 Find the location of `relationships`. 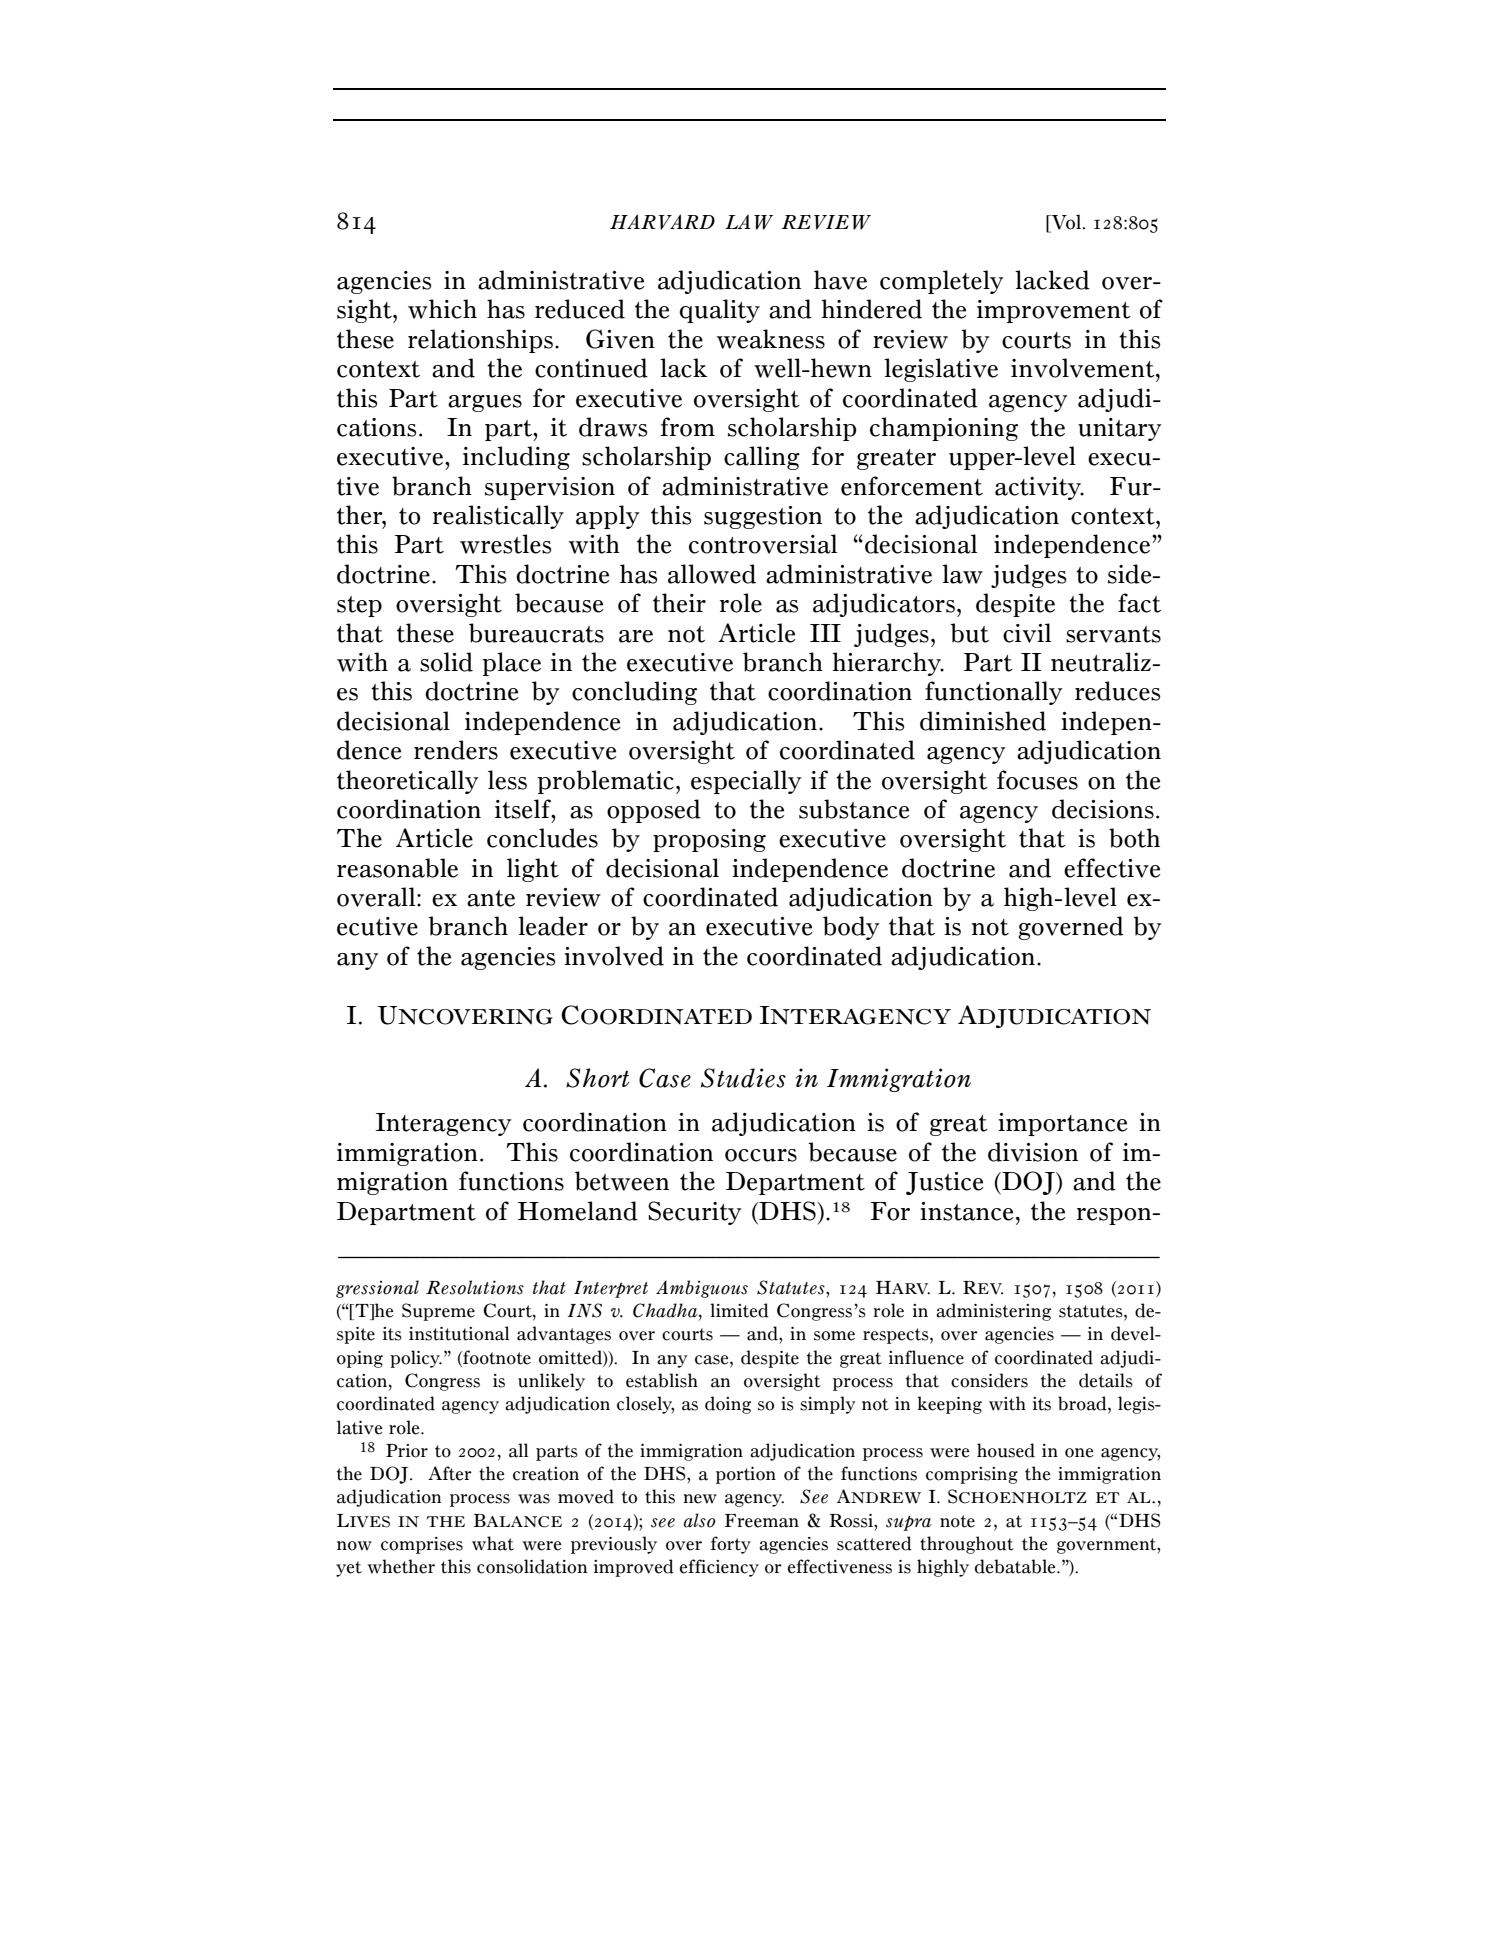

relationships is located at coordinates (480, 341).
